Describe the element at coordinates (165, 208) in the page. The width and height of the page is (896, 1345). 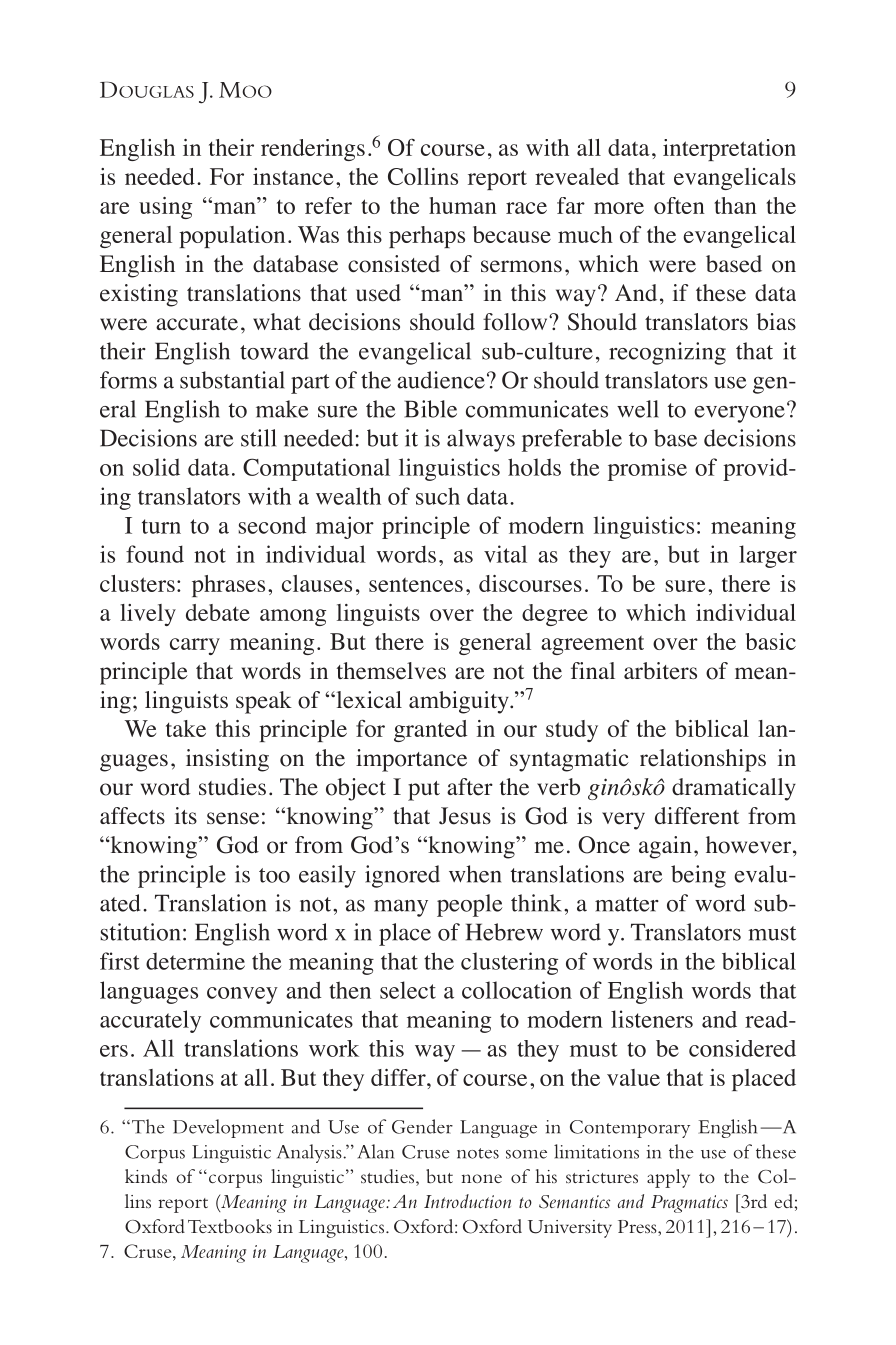
I see `using` at that location.
